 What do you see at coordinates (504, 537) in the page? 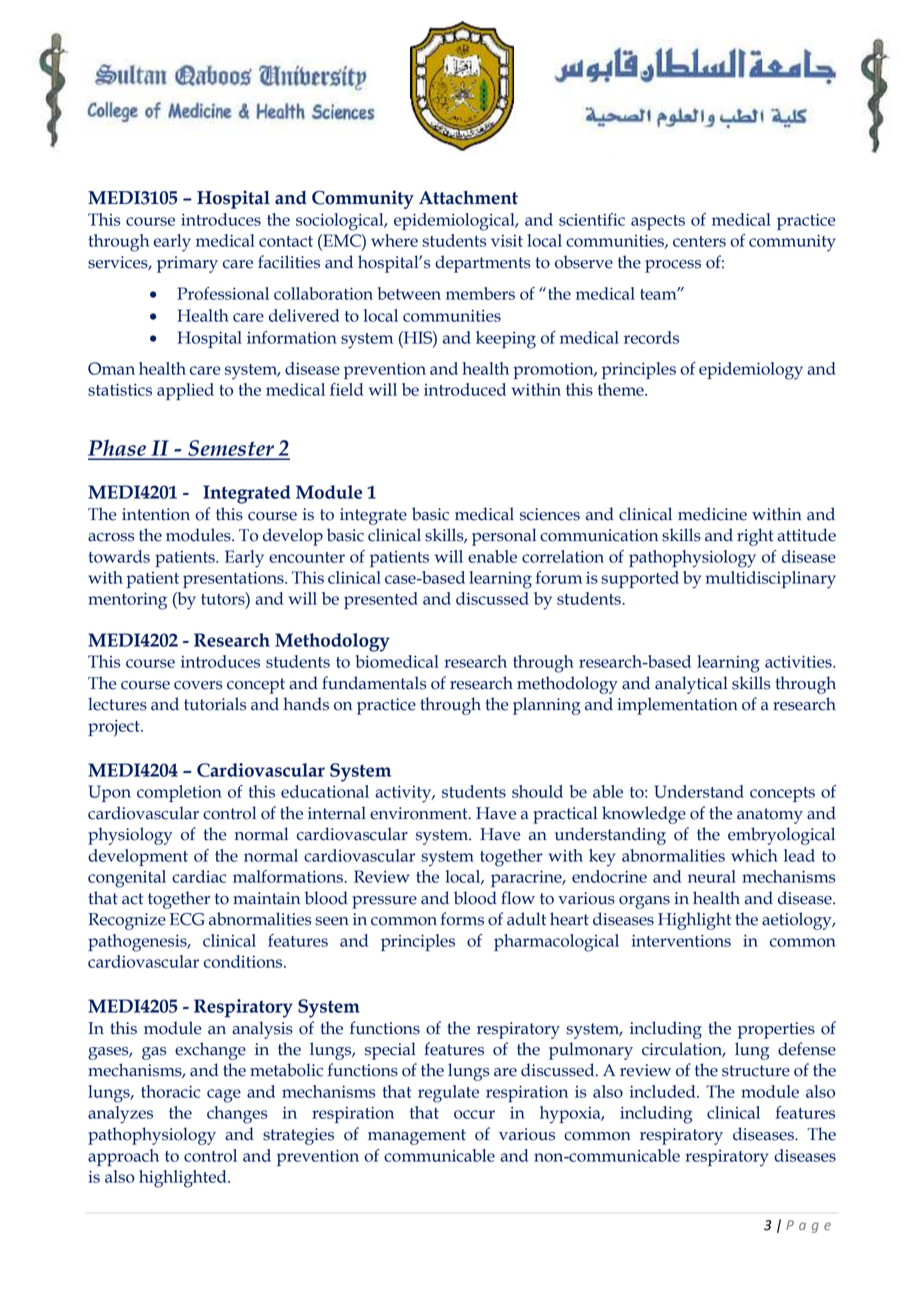
I see `personal` at bounding box center [504, 537].
